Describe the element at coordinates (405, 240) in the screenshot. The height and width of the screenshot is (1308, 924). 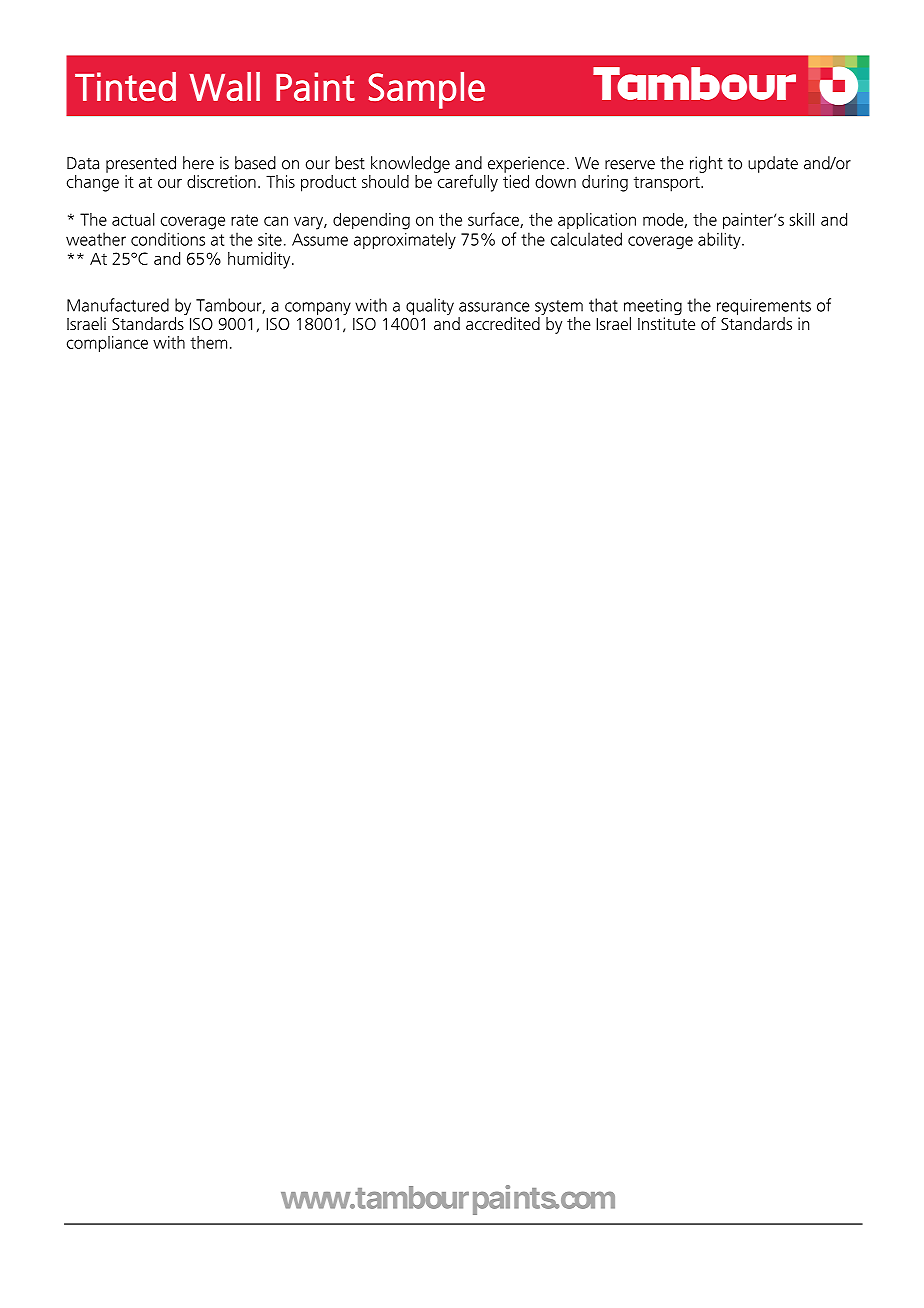
I see `approximately` at that location.
